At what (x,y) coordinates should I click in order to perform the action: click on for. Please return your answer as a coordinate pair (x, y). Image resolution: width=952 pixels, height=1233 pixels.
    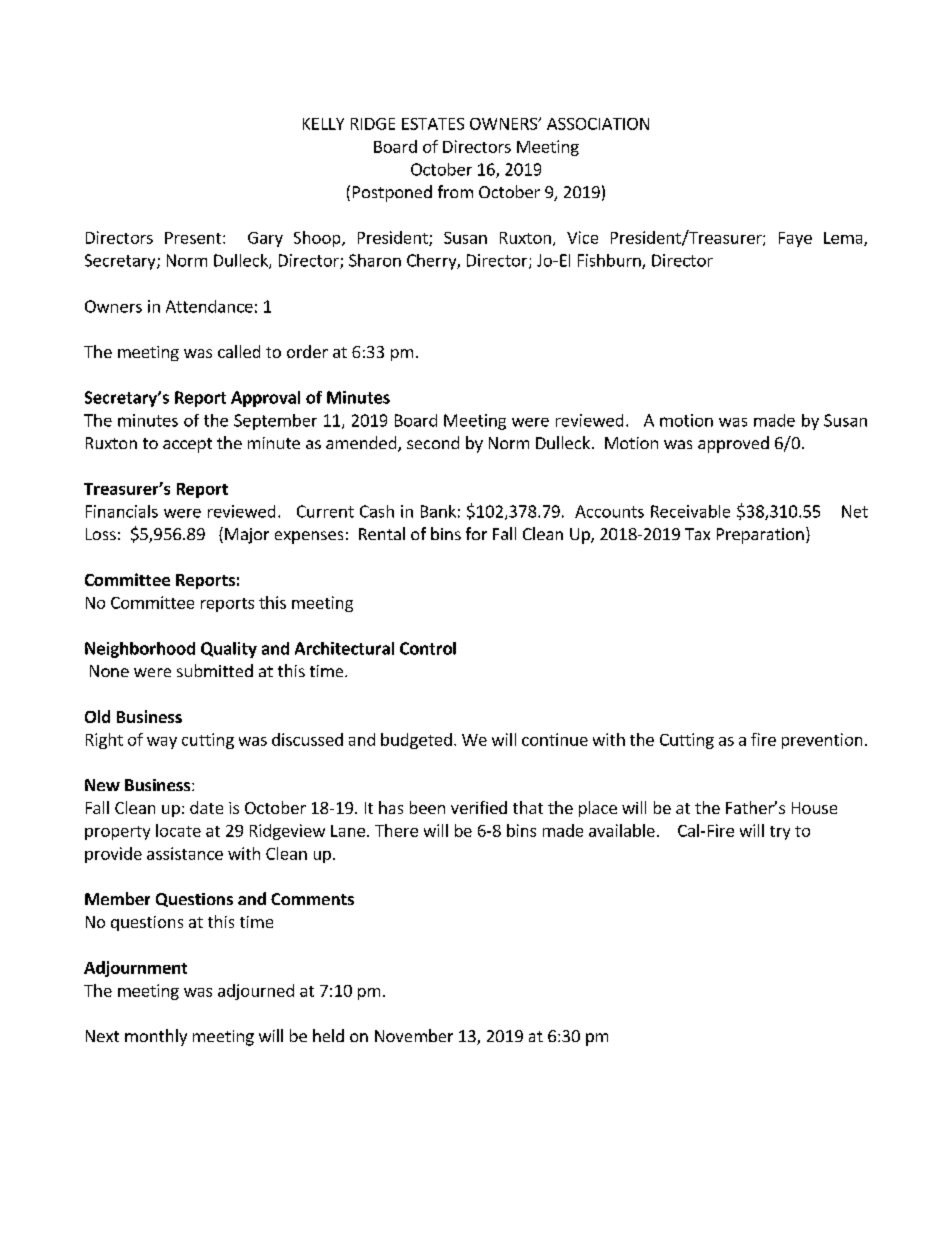
    Looking at the image, I should click on (476, 533).
